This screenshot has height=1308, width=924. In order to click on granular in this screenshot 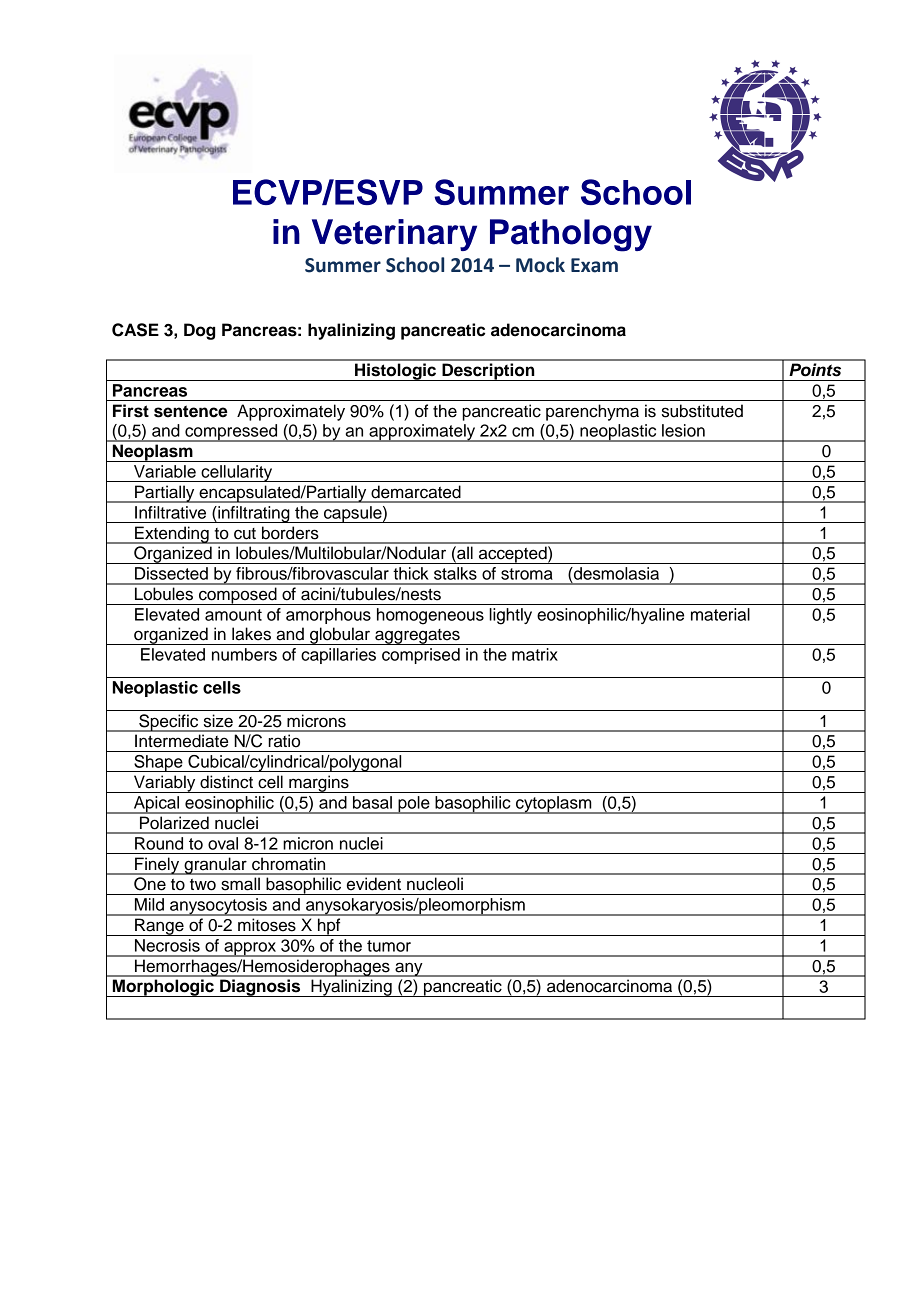, I will do `click(215, 866)`.
